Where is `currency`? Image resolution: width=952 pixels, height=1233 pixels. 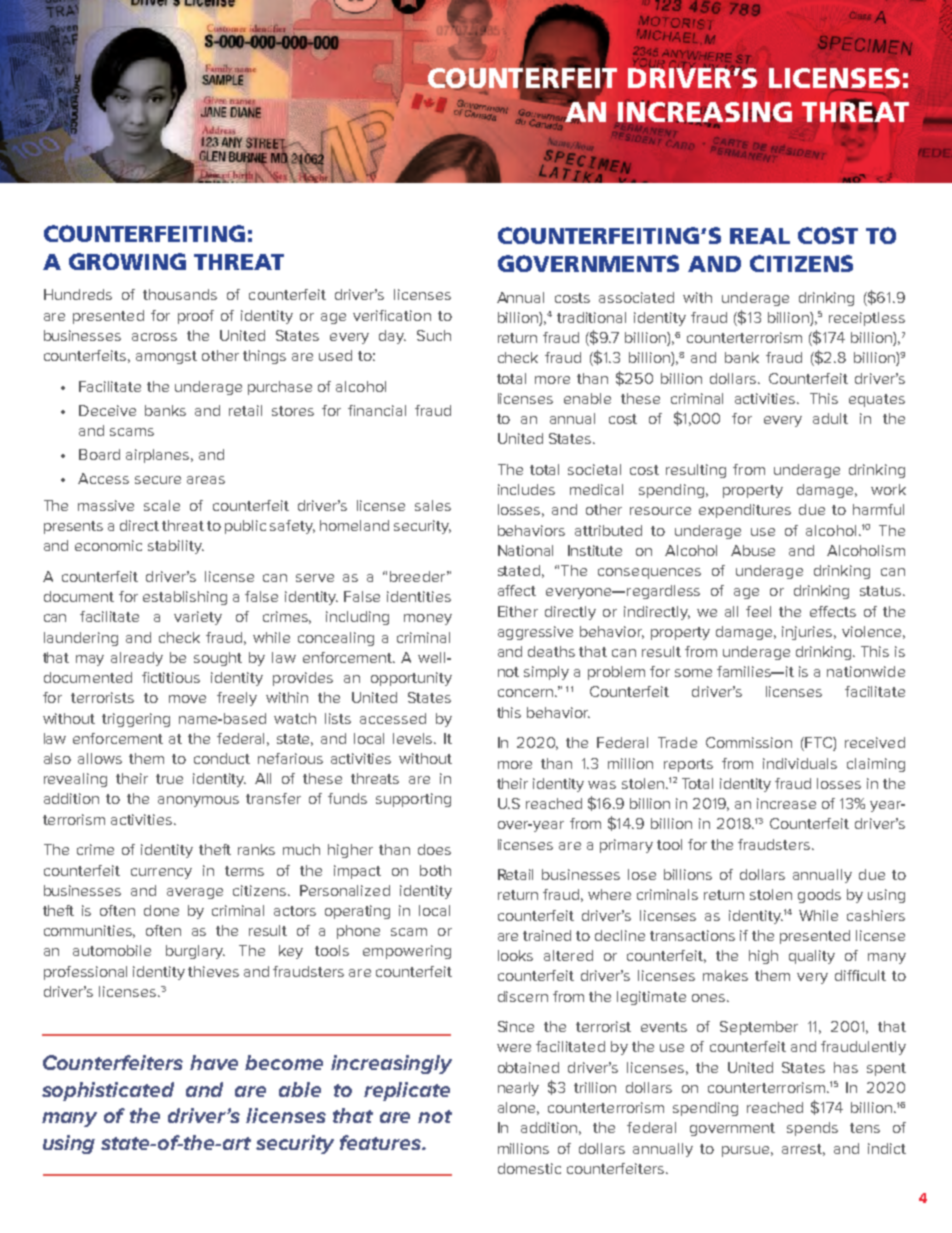 currency is located at coordinates (161, 873).
